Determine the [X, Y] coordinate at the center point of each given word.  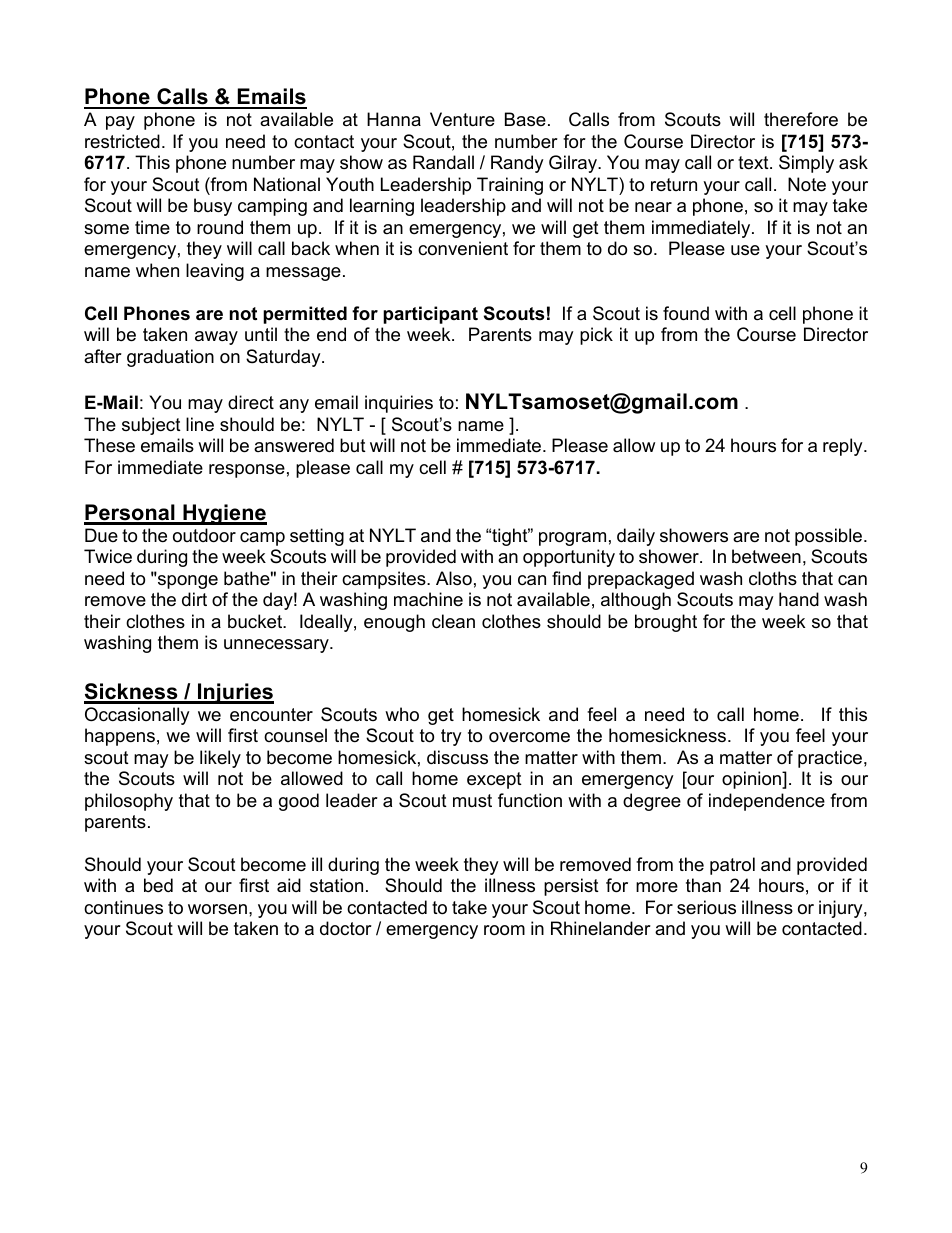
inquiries [399, 404]
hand [799, 599]
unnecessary [277, 646]
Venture [462, 119]
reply [844, 447]
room [504, 930]
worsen [217, 909]
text [754, 163]
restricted [122, 141]
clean [453, 621]
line [200, 424]
